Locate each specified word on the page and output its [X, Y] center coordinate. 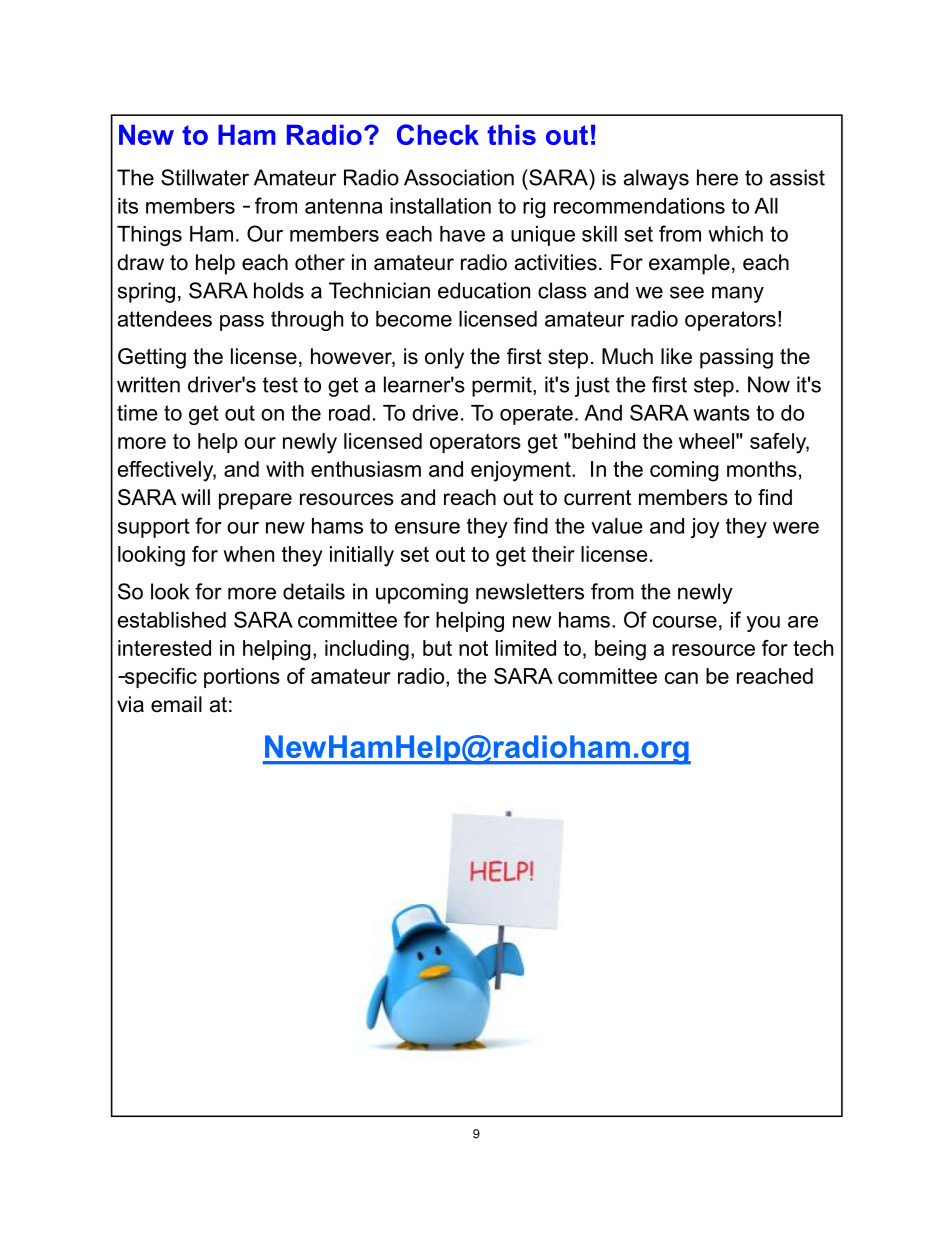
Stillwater [205, 177]
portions [242, 678]
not [473, 648]
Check [438, 134]
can [681, 678]
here [717, 177]
